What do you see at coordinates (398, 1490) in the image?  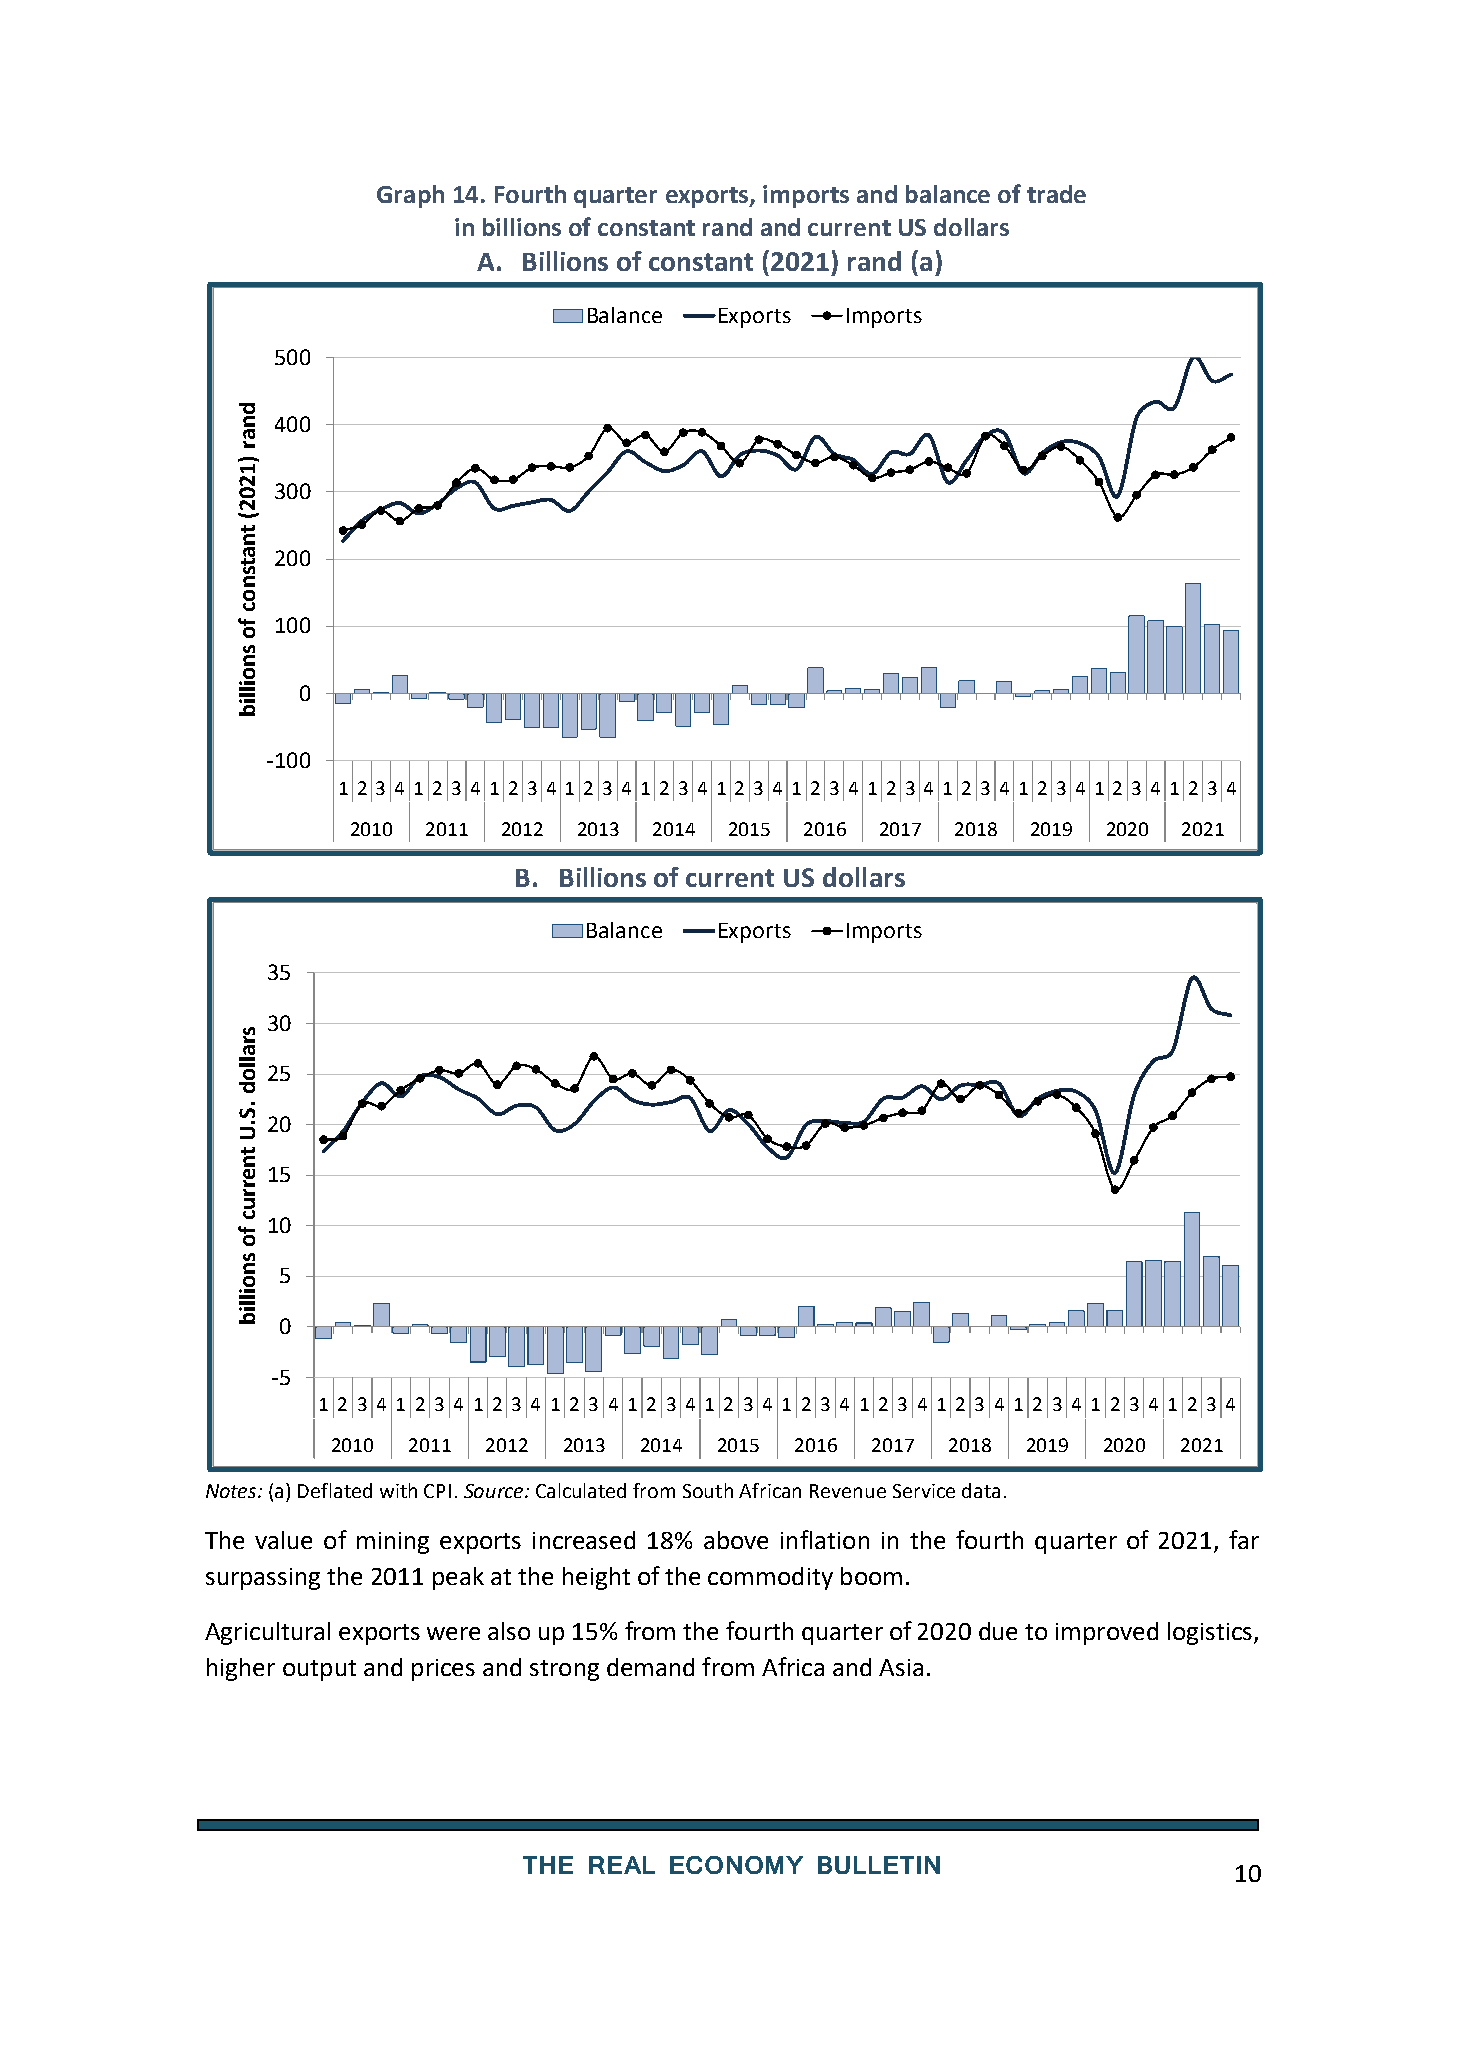 I see `with` at bounding box center [398, 1490].
